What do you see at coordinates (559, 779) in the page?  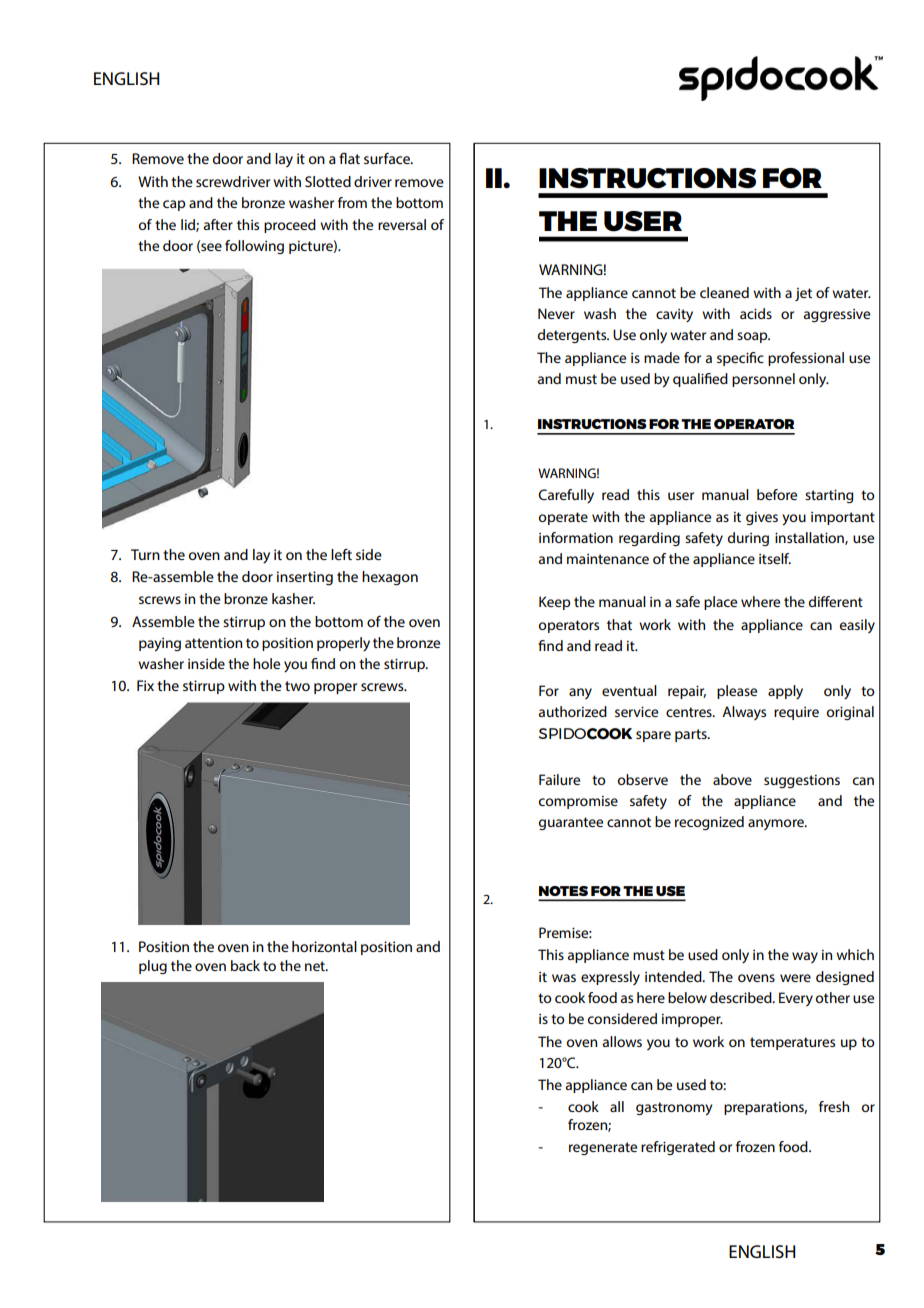 I see `Failure` at bounding box center [559, 779].
